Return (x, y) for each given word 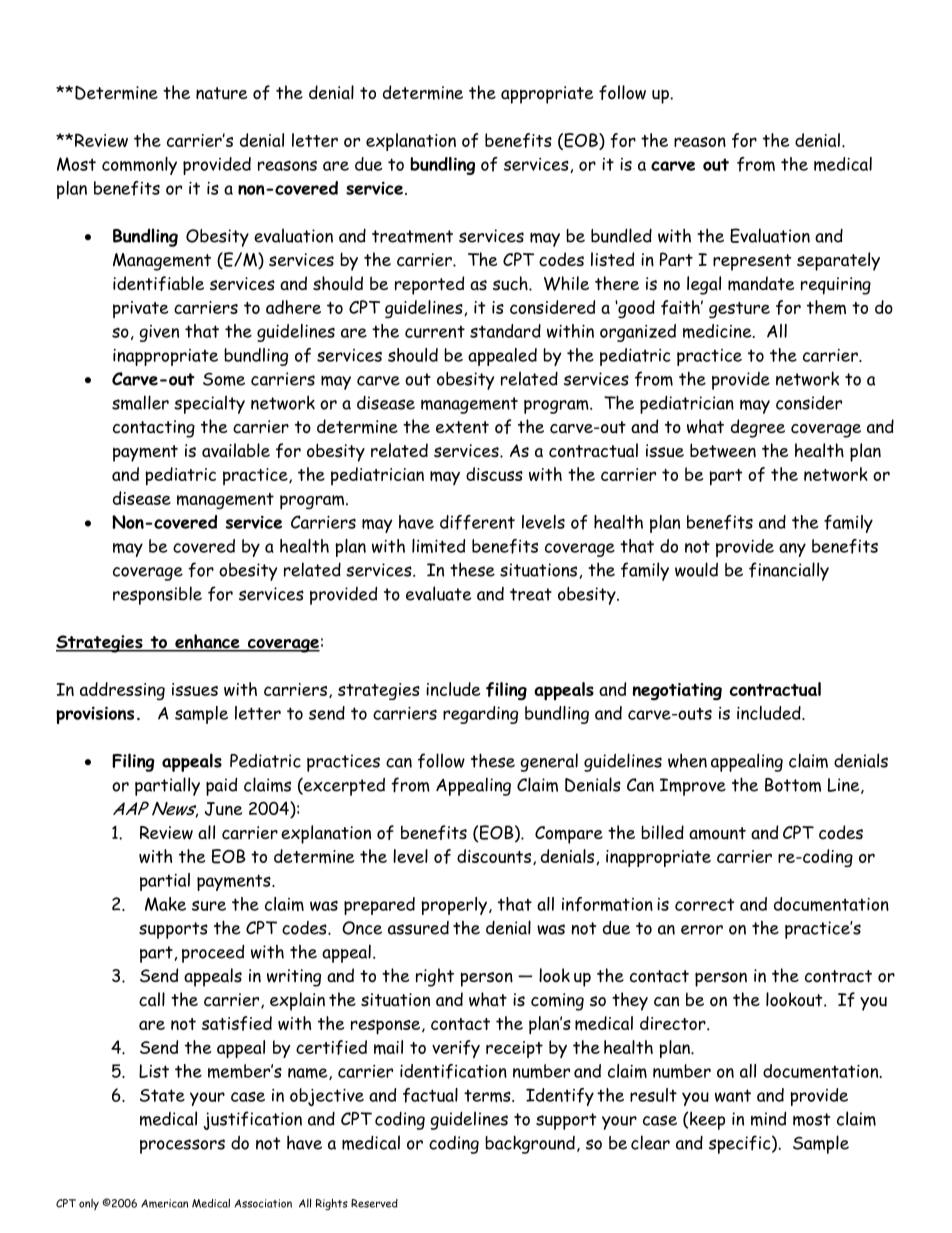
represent (752, 262)
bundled (621, 235)
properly (455, 906)
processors (182, 1146)
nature (221, 93)
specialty (209, 404)
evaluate (438, 593)
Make (165, 904)
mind (768, 1118)
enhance (207, 642)
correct (705, 904)
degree (758, 428)
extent (462, 427)
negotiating (677, 691)
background (530, 1144)
